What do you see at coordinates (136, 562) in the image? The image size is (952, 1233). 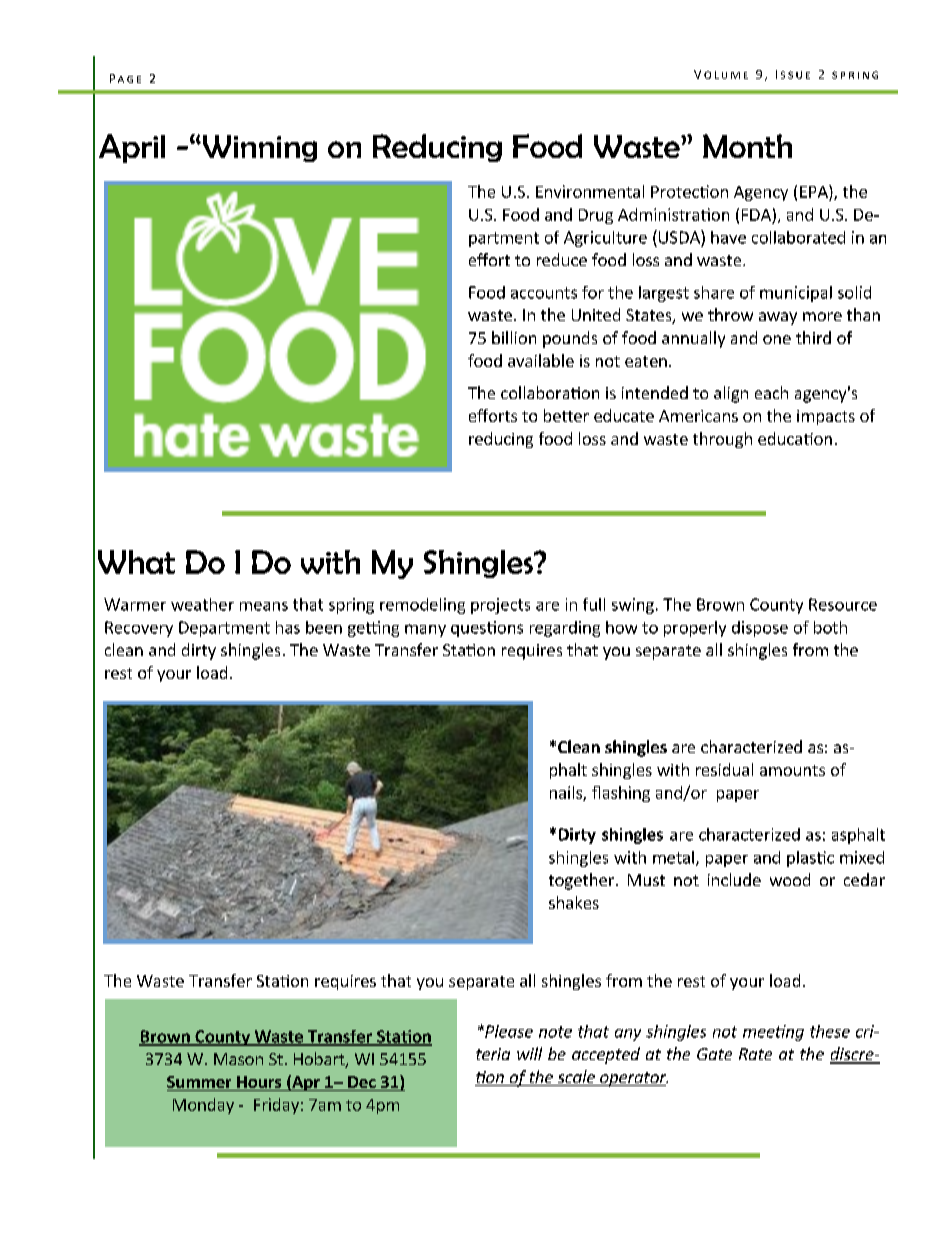 I see `What` at bounding box center [136, 562].
